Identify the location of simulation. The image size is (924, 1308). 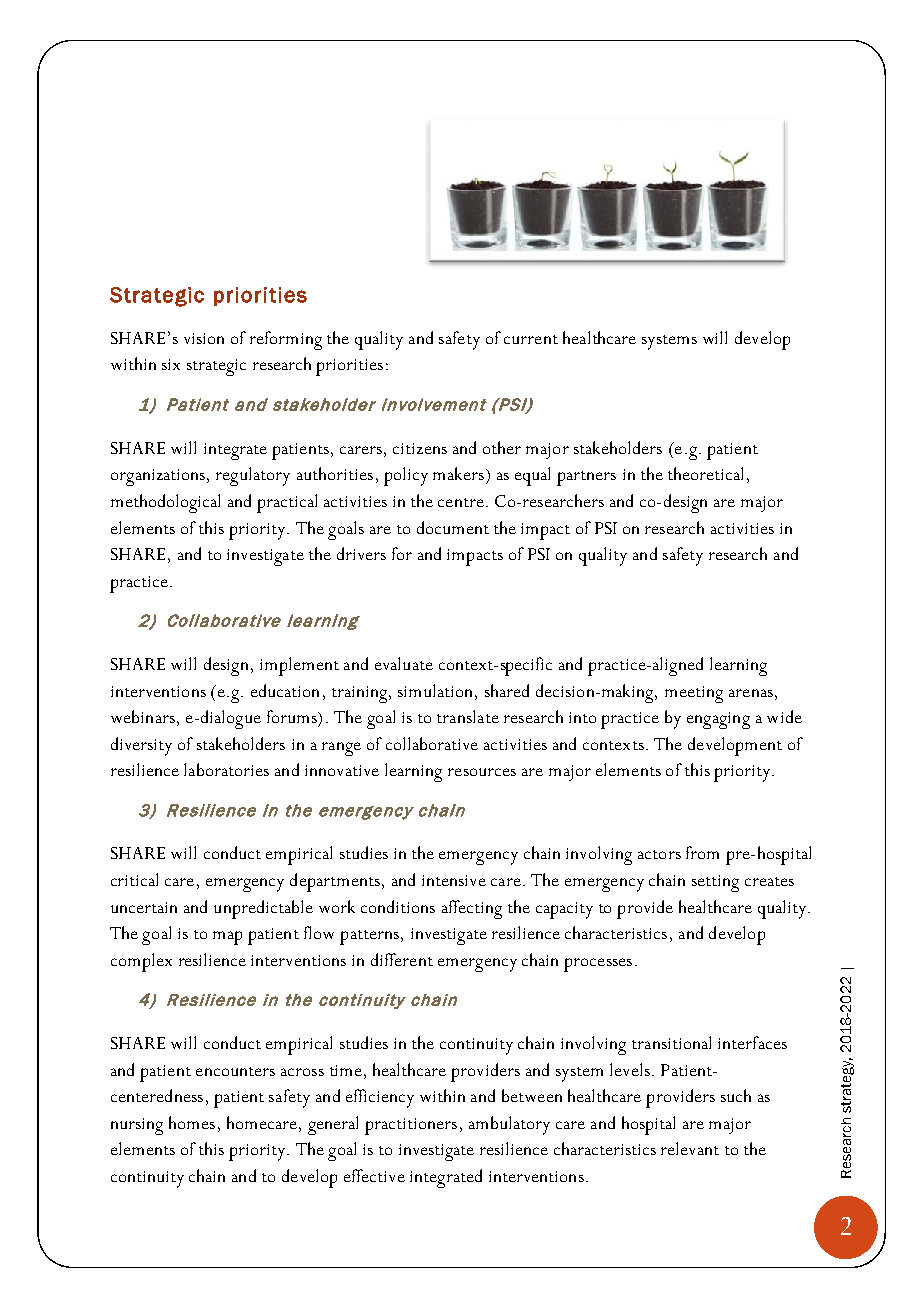
(437, 690).
